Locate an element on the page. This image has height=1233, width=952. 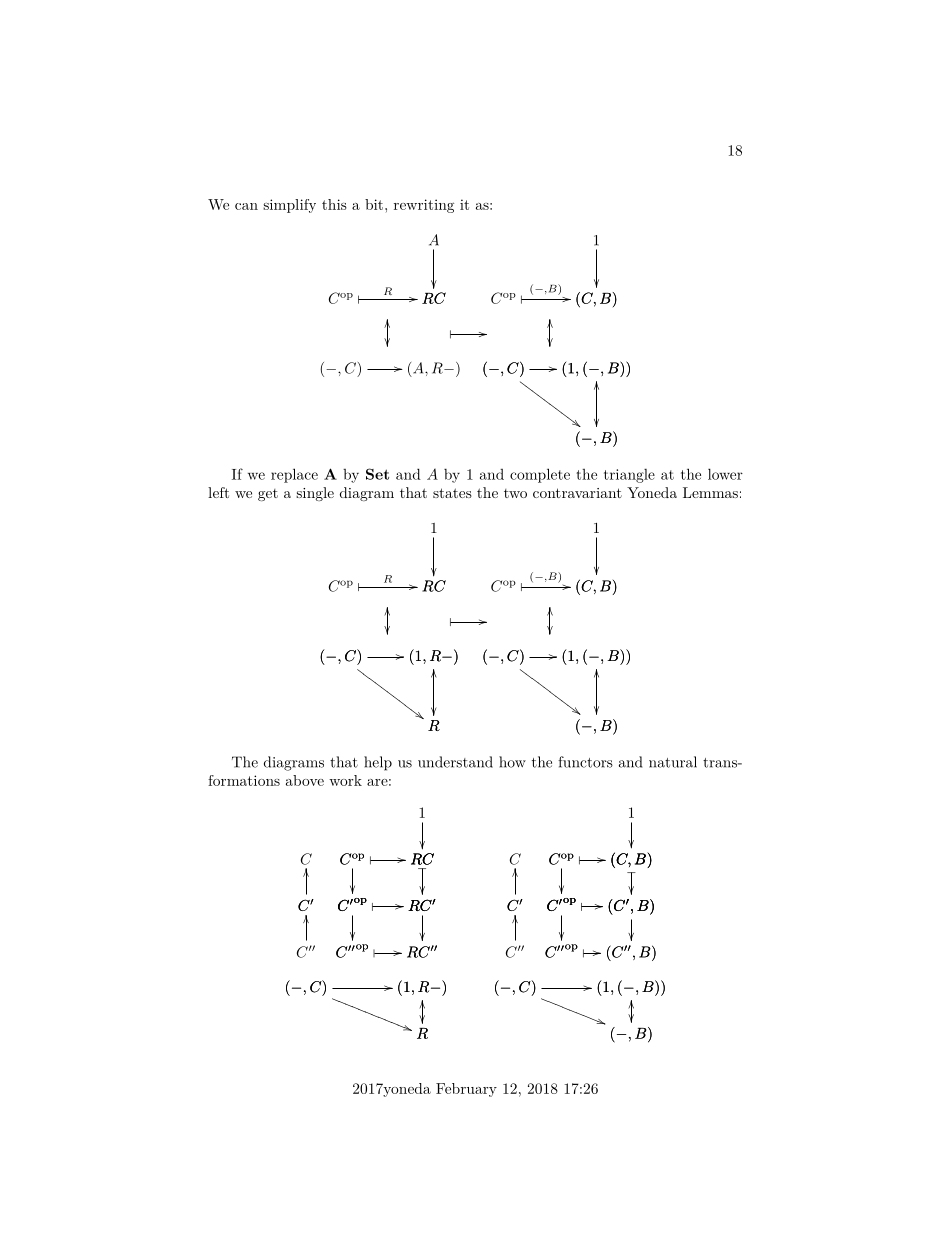
Lemmas is located at coordinates (710, 492).
